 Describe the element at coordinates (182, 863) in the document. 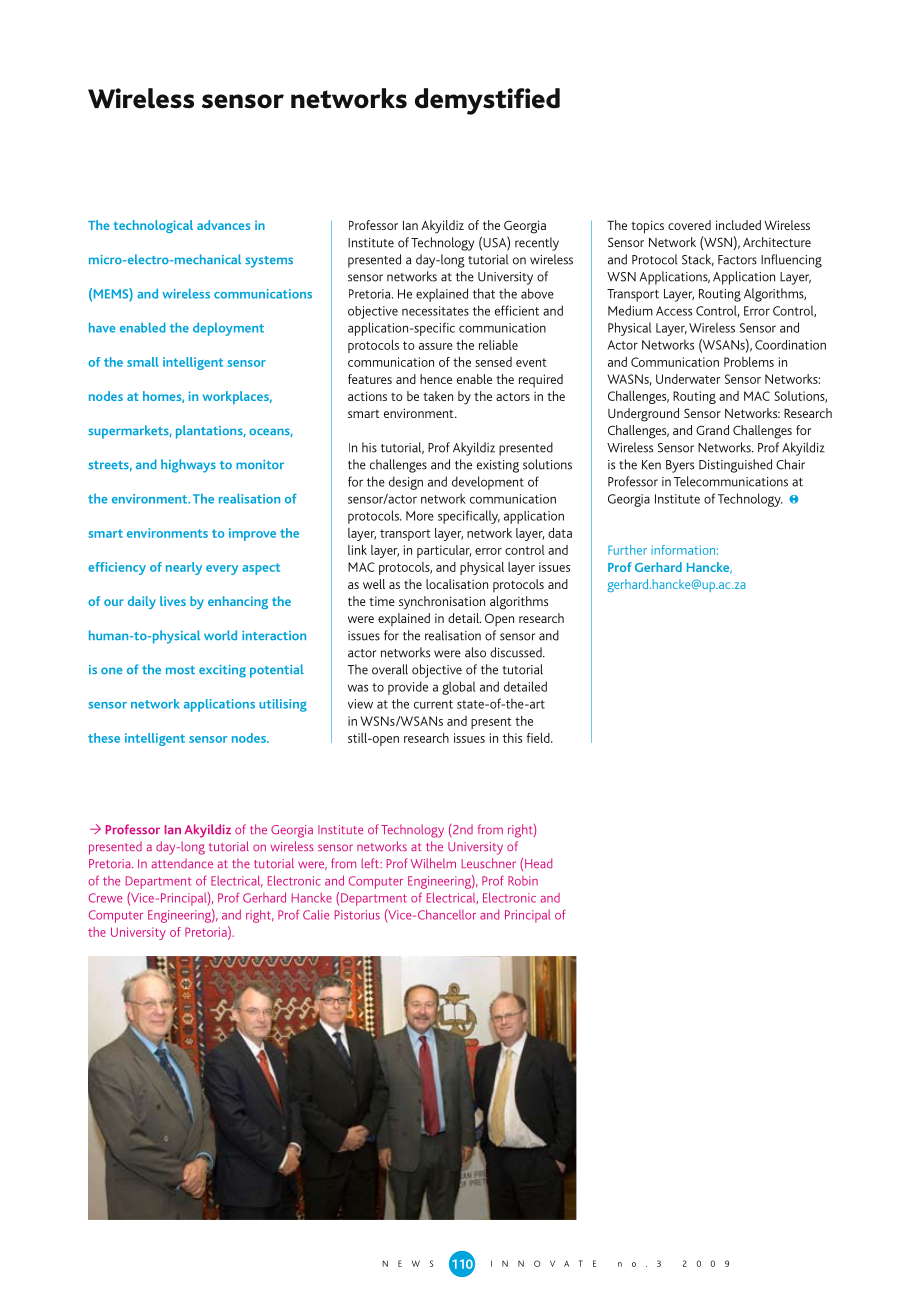

I see `attendance` at that location.
